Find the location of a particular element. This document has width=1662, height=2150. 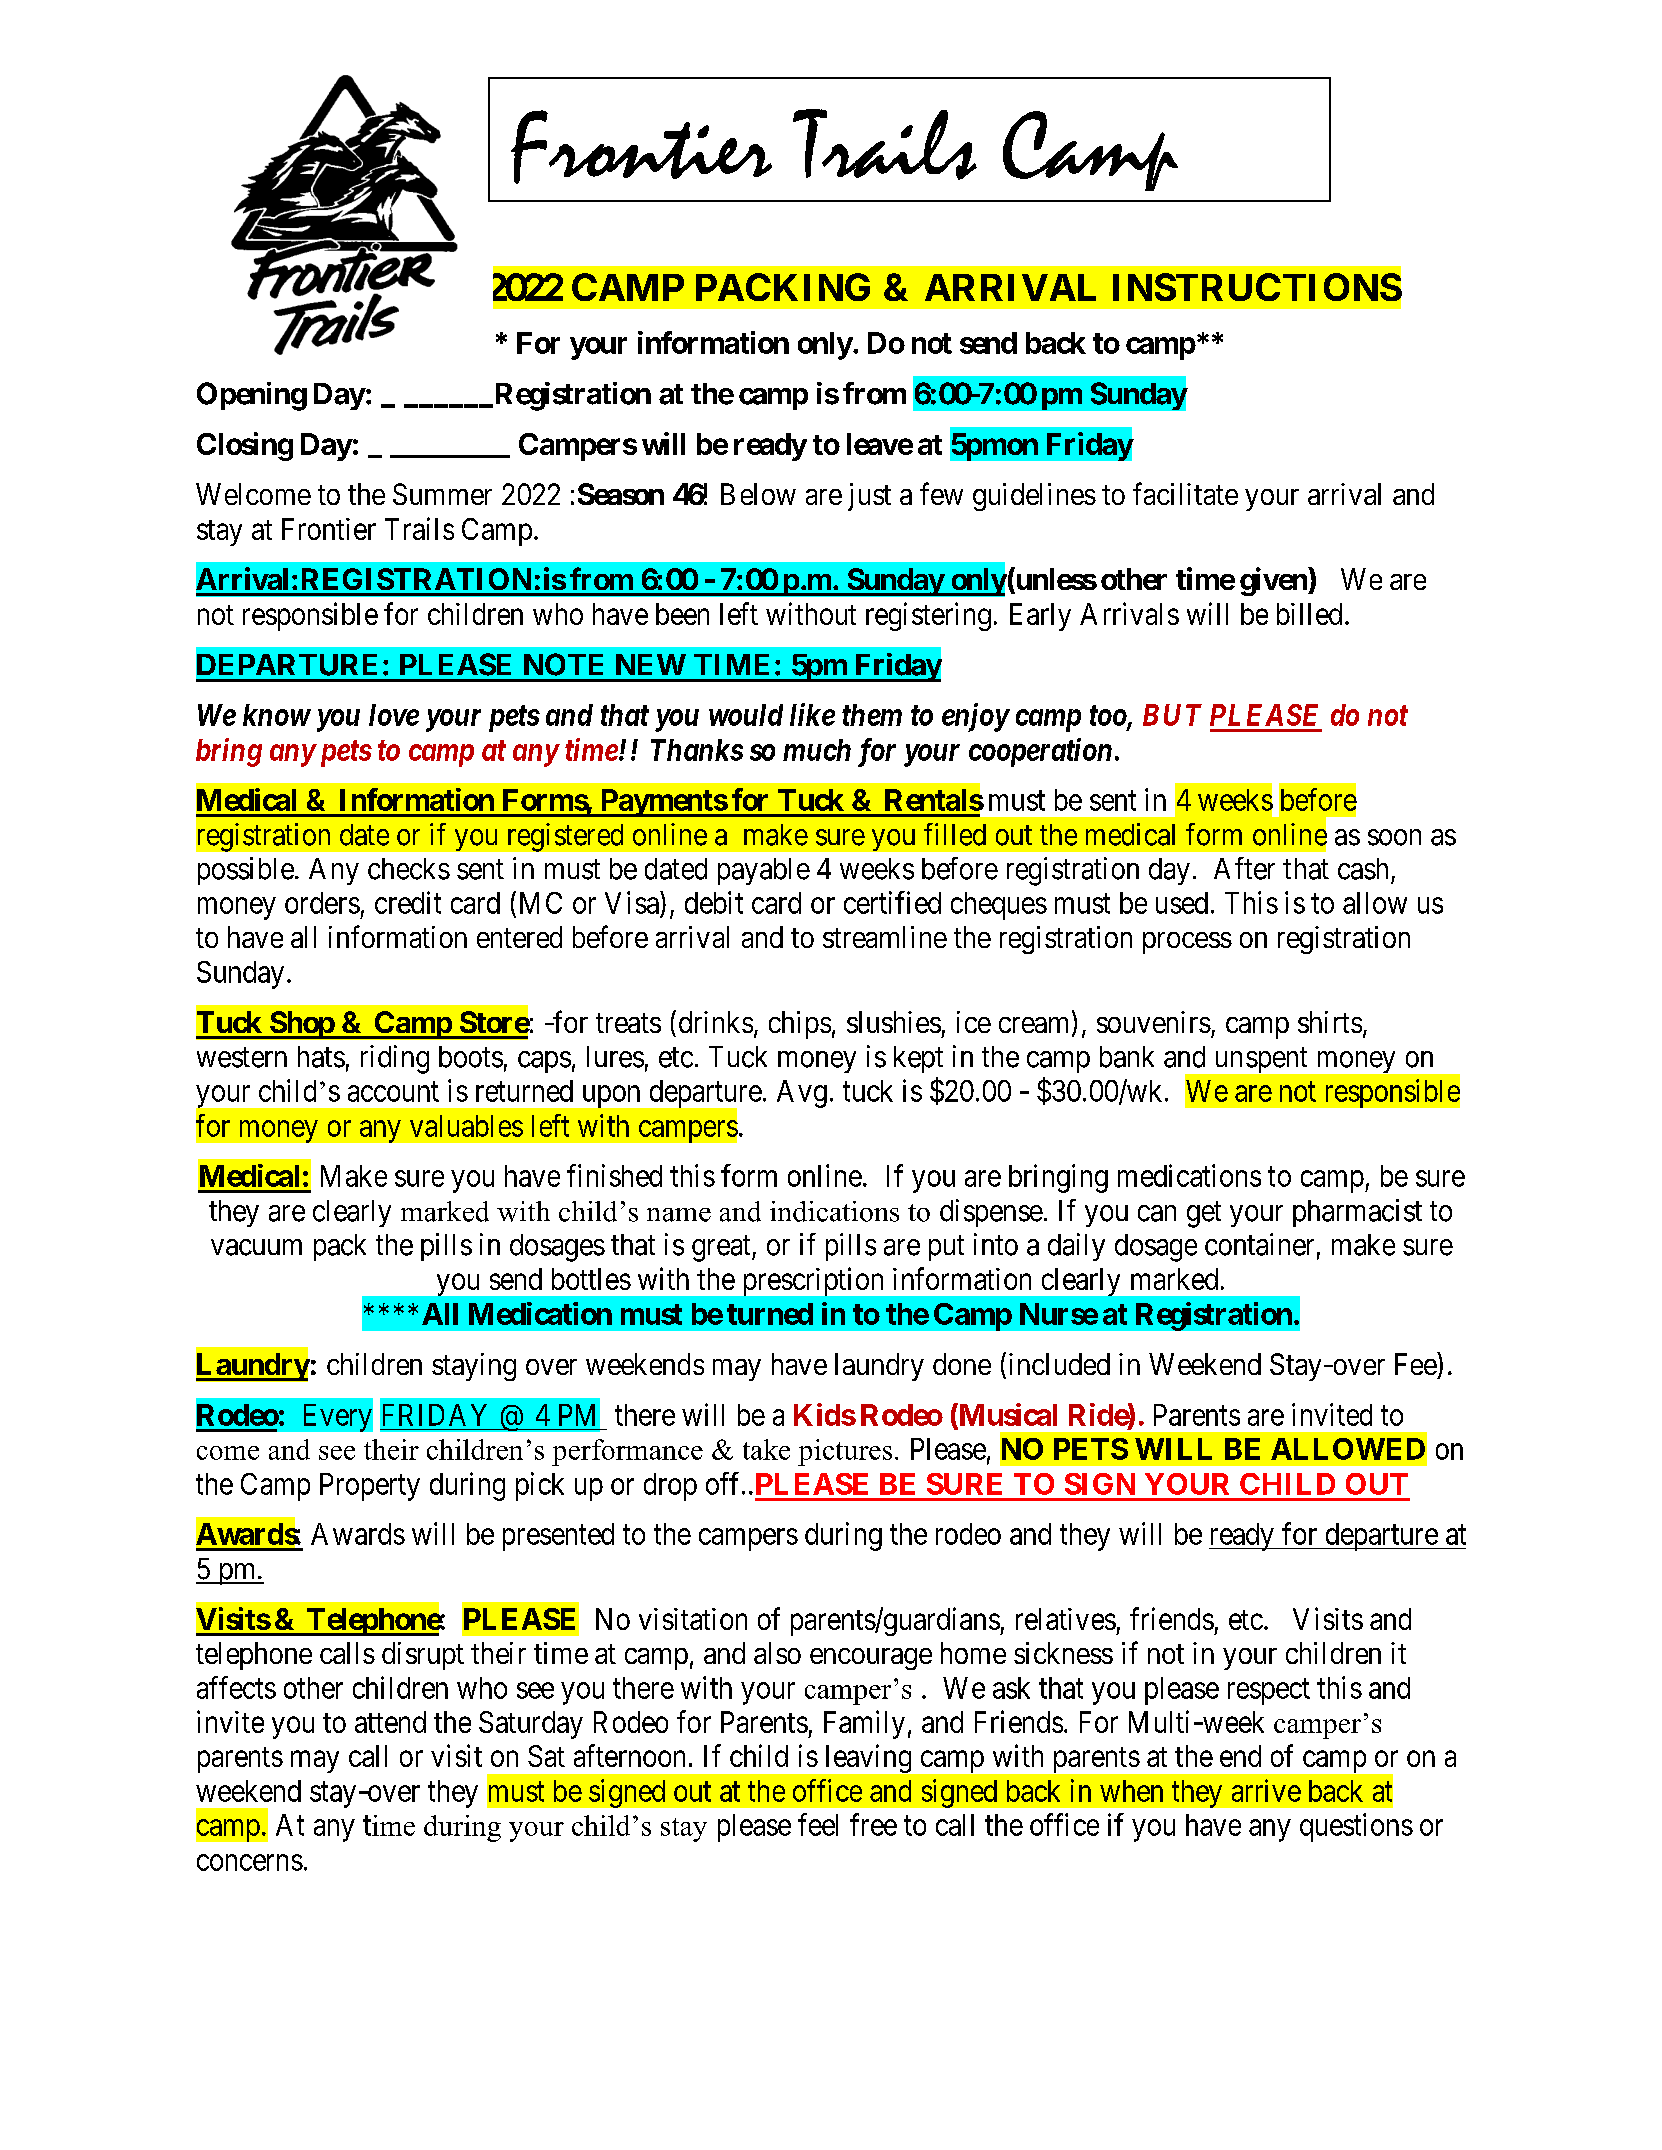

checks is located at coordinates (409, 869).
